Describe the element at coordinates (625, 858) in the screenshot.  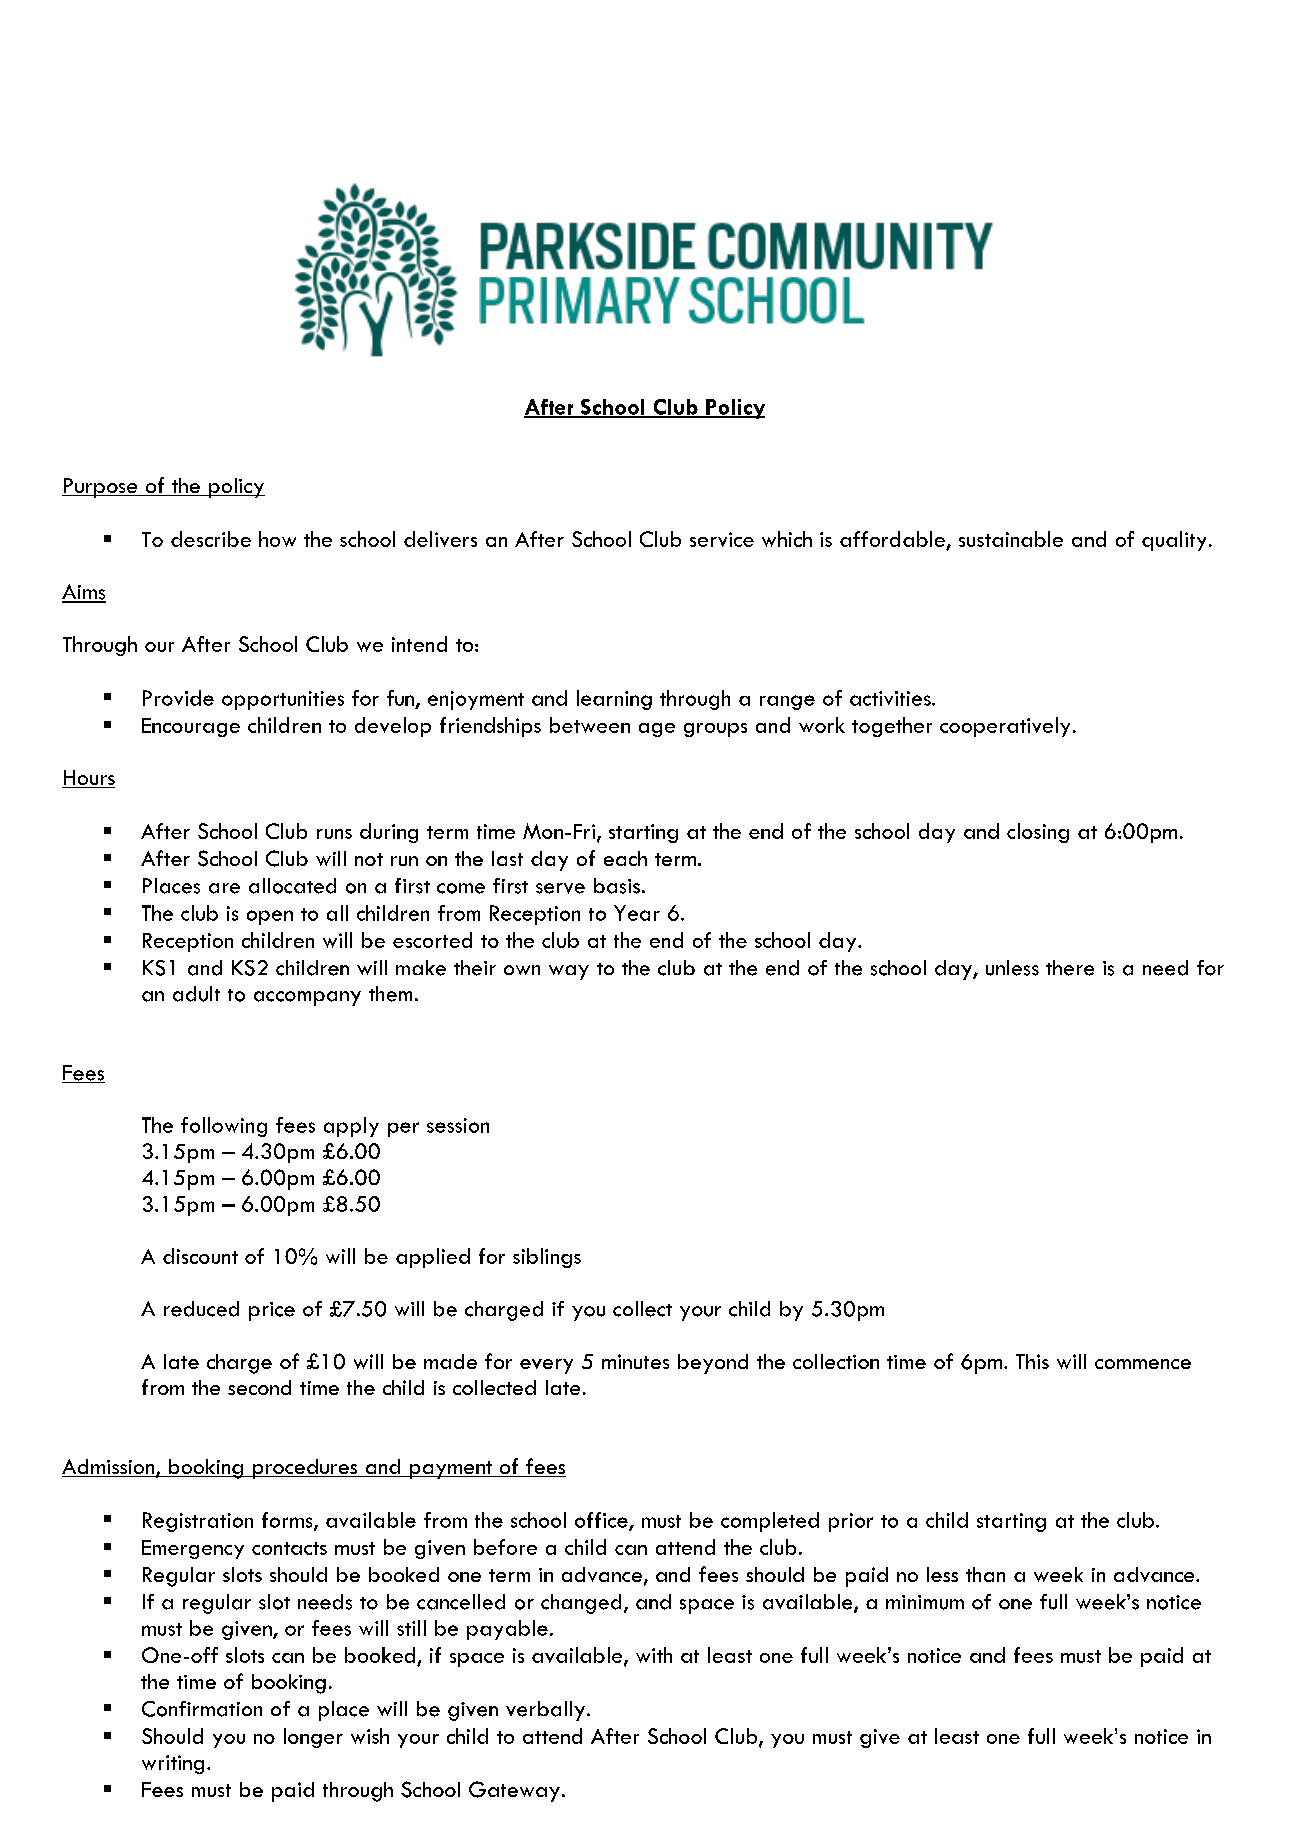
I see `each` at that location.
